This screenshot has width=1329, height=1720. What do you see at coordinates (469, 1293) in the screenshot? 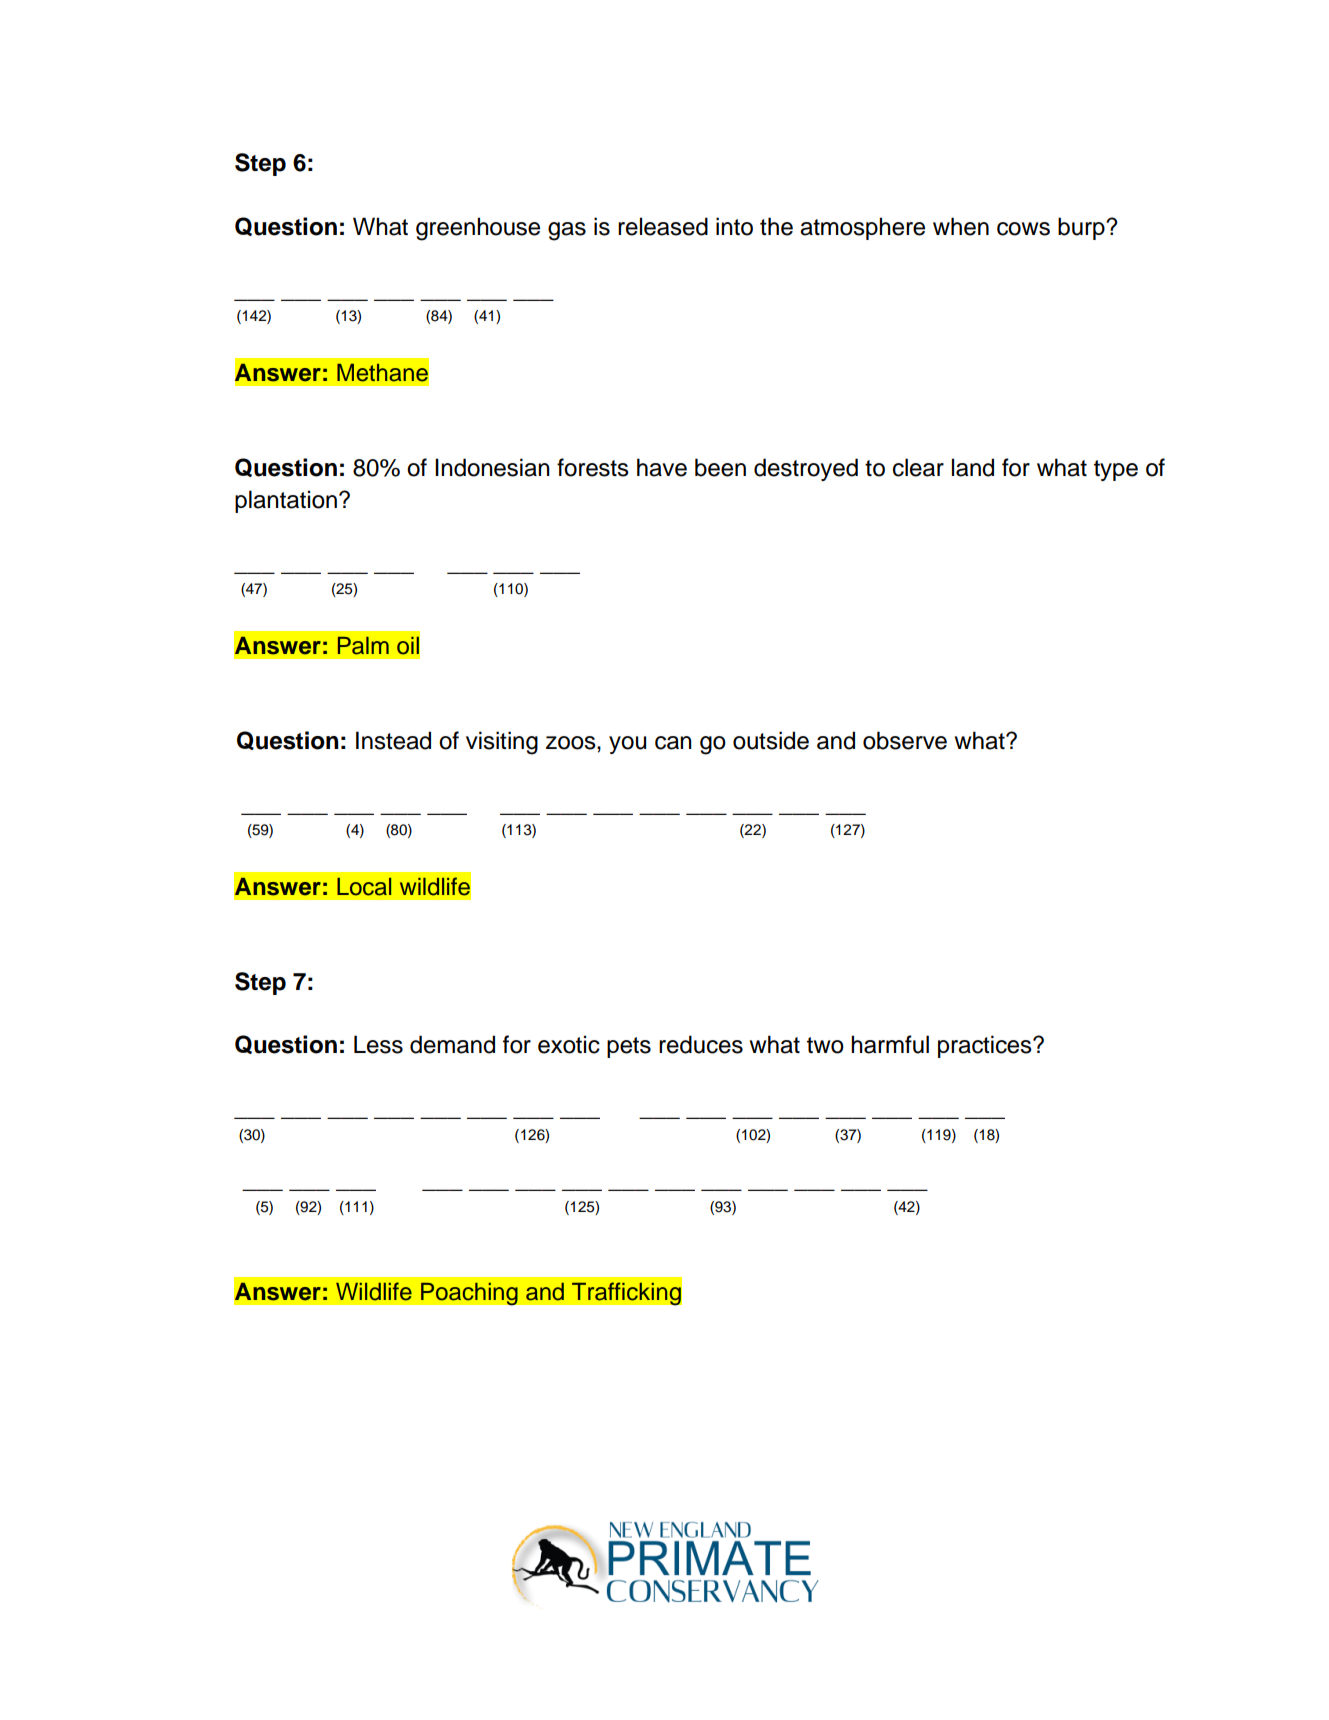
I see `Poaching` at bounding box center [469, 1293].
